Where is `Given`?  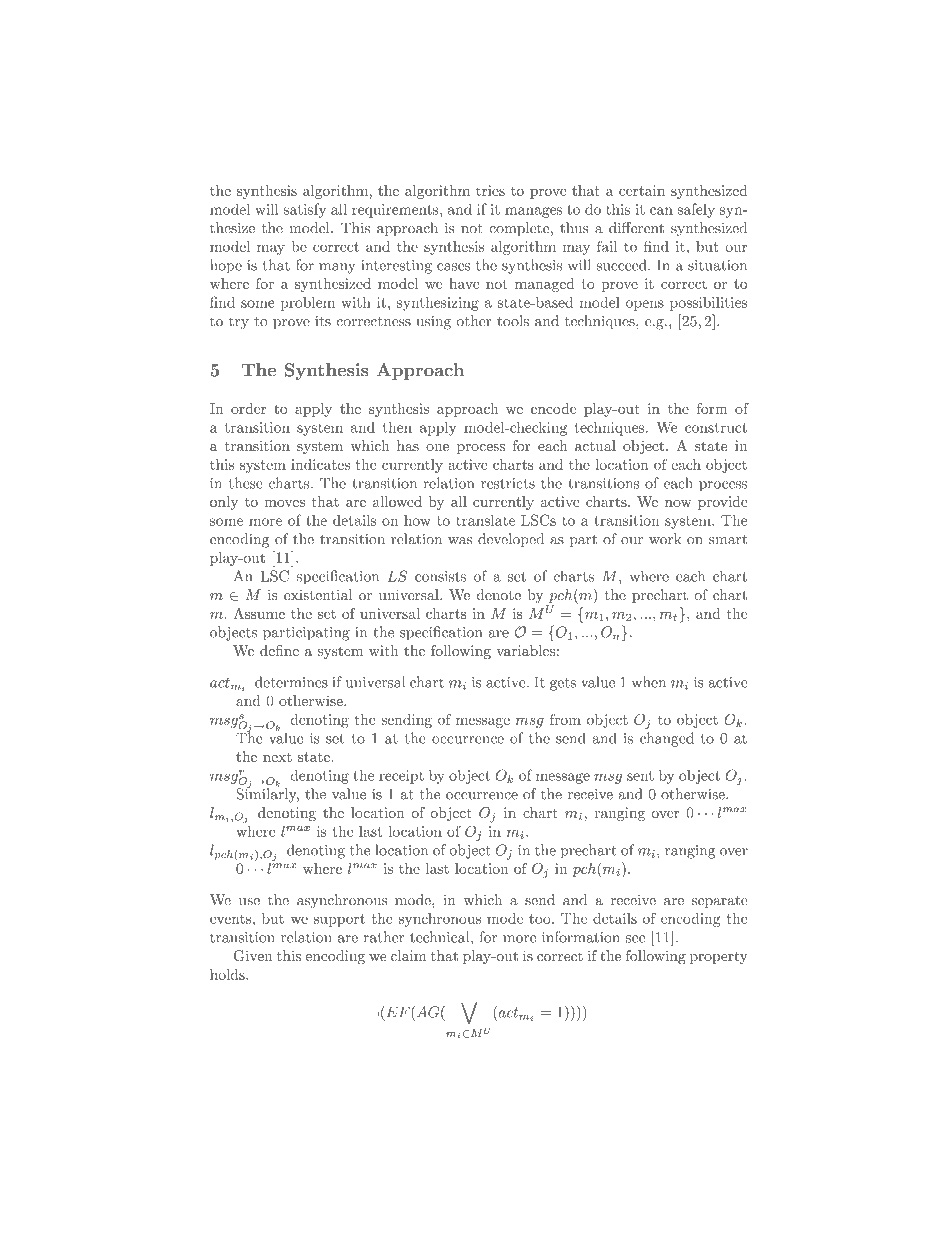
Given is located at coordinates (253, 956).
